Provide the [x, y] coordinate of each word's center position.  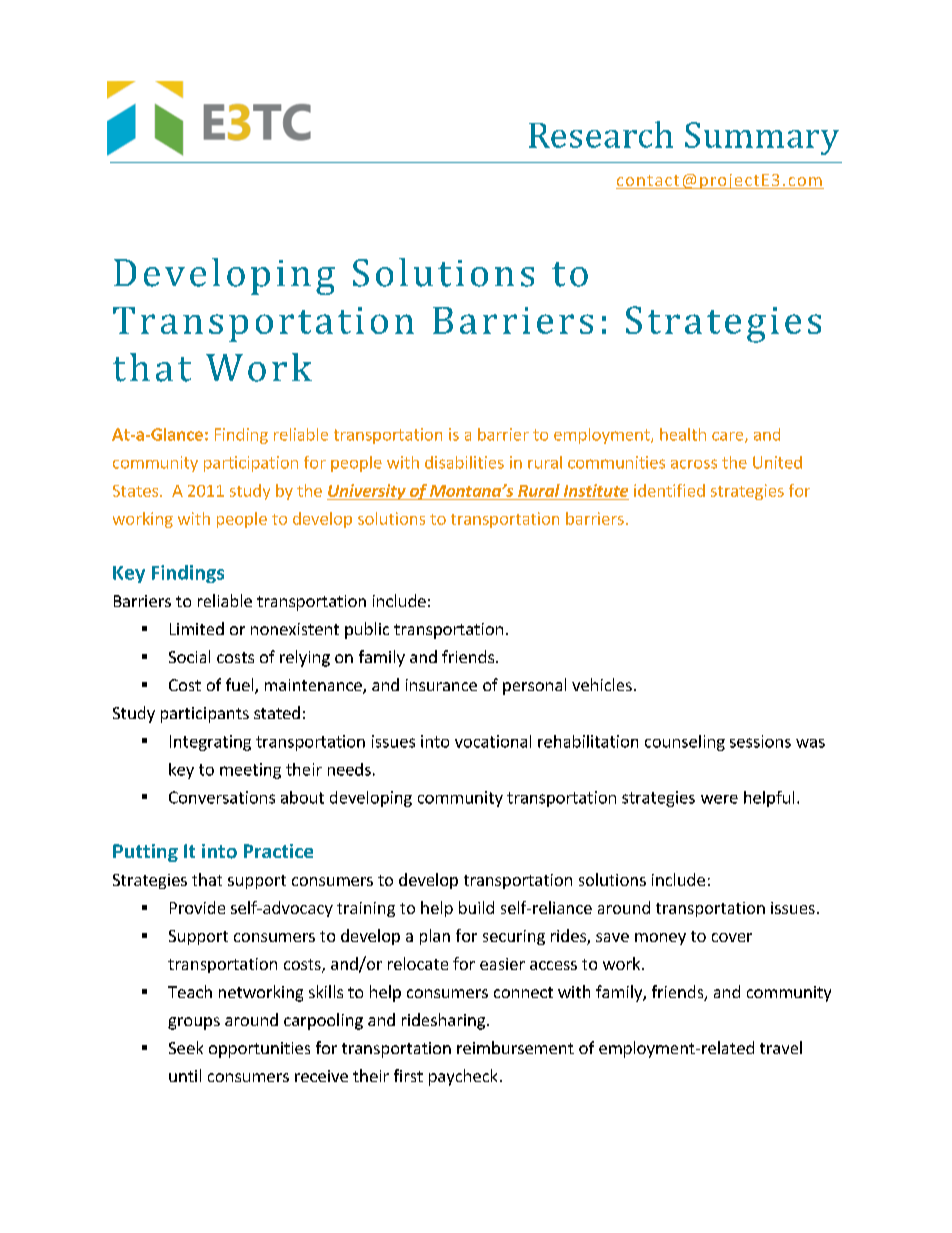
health [683, 434]
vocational [493, 741]
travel [781, 1047]
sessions [760, 741]
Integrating [210, 743]
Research [601, 134]
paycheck [463, 1077]
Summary [762, 138]
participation [251, 464]
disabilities [464, 462]
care [729, 437]
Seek [186, 1047]
